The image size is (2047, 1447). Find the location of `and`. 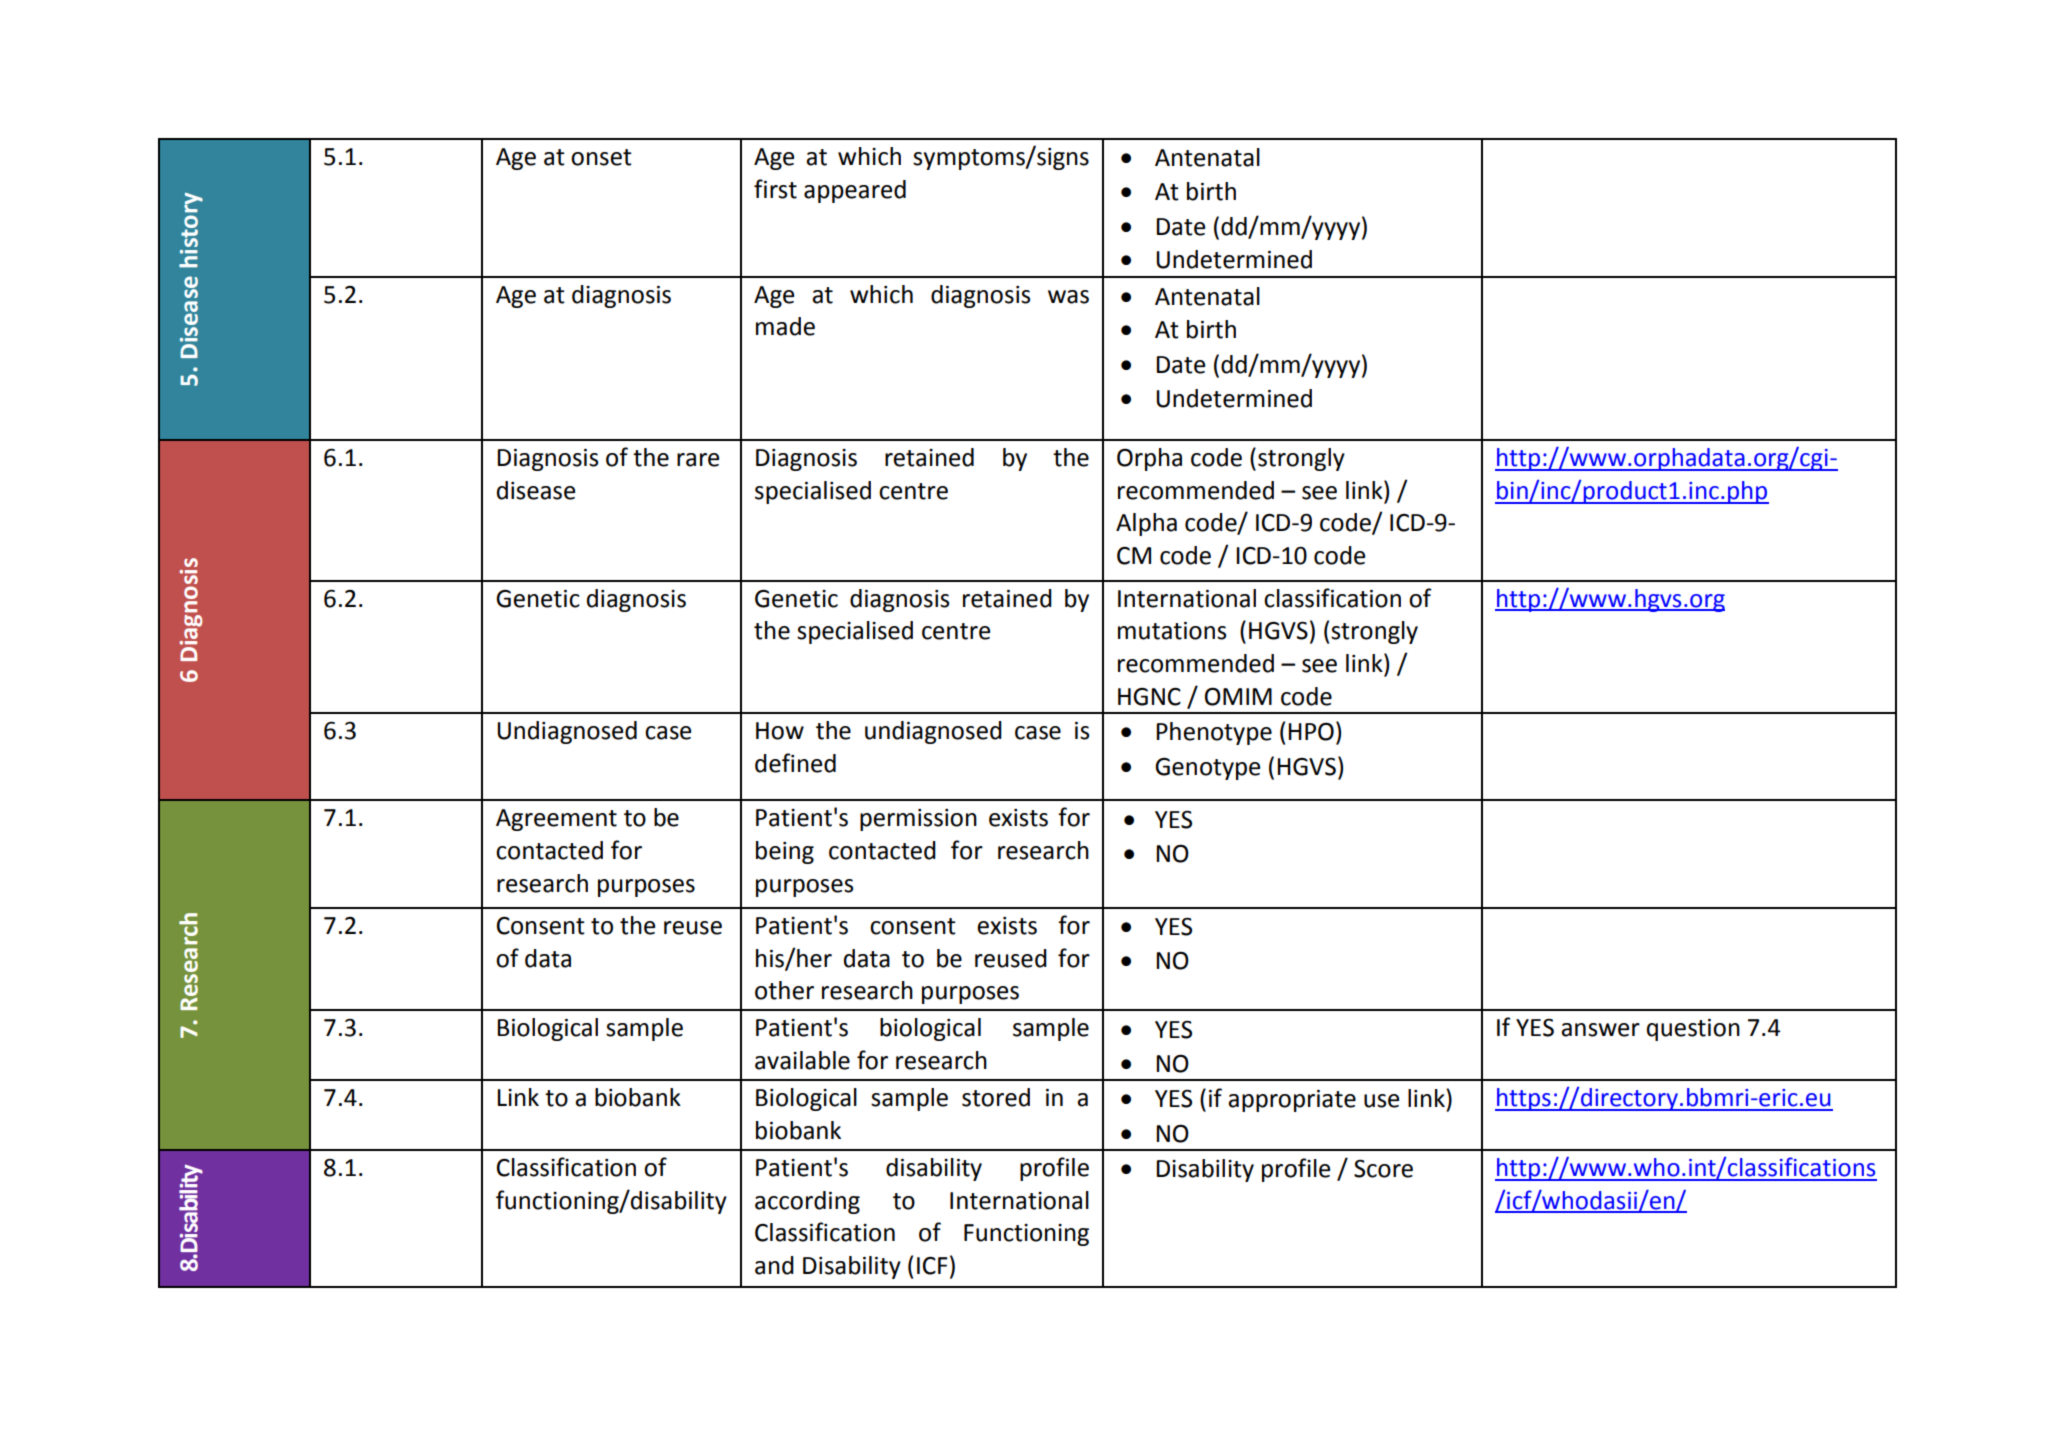

and is located at coordinates (774, 1265).
